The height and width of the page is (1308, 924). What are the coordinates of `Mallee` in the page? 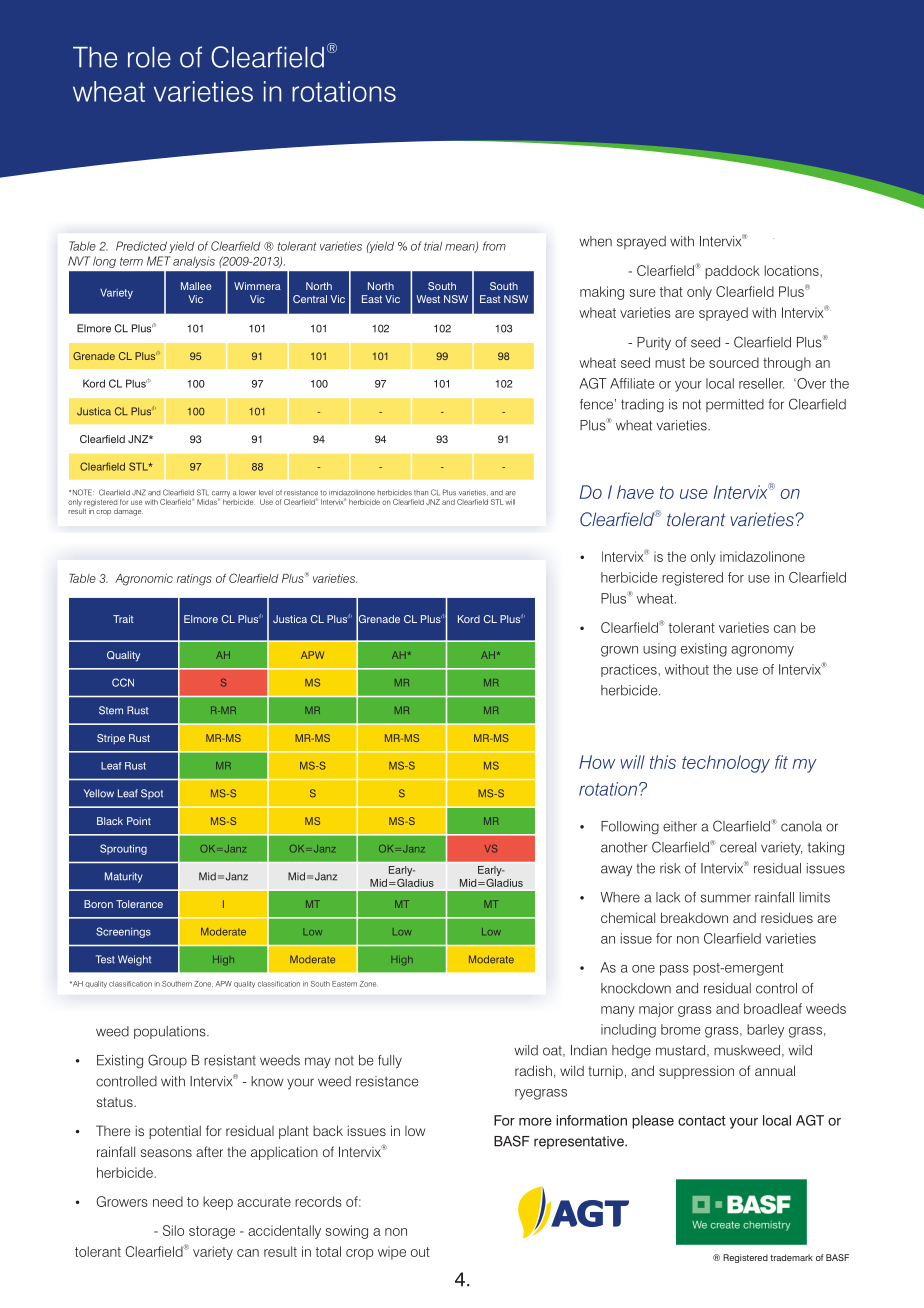 It's located at (196, 286).
